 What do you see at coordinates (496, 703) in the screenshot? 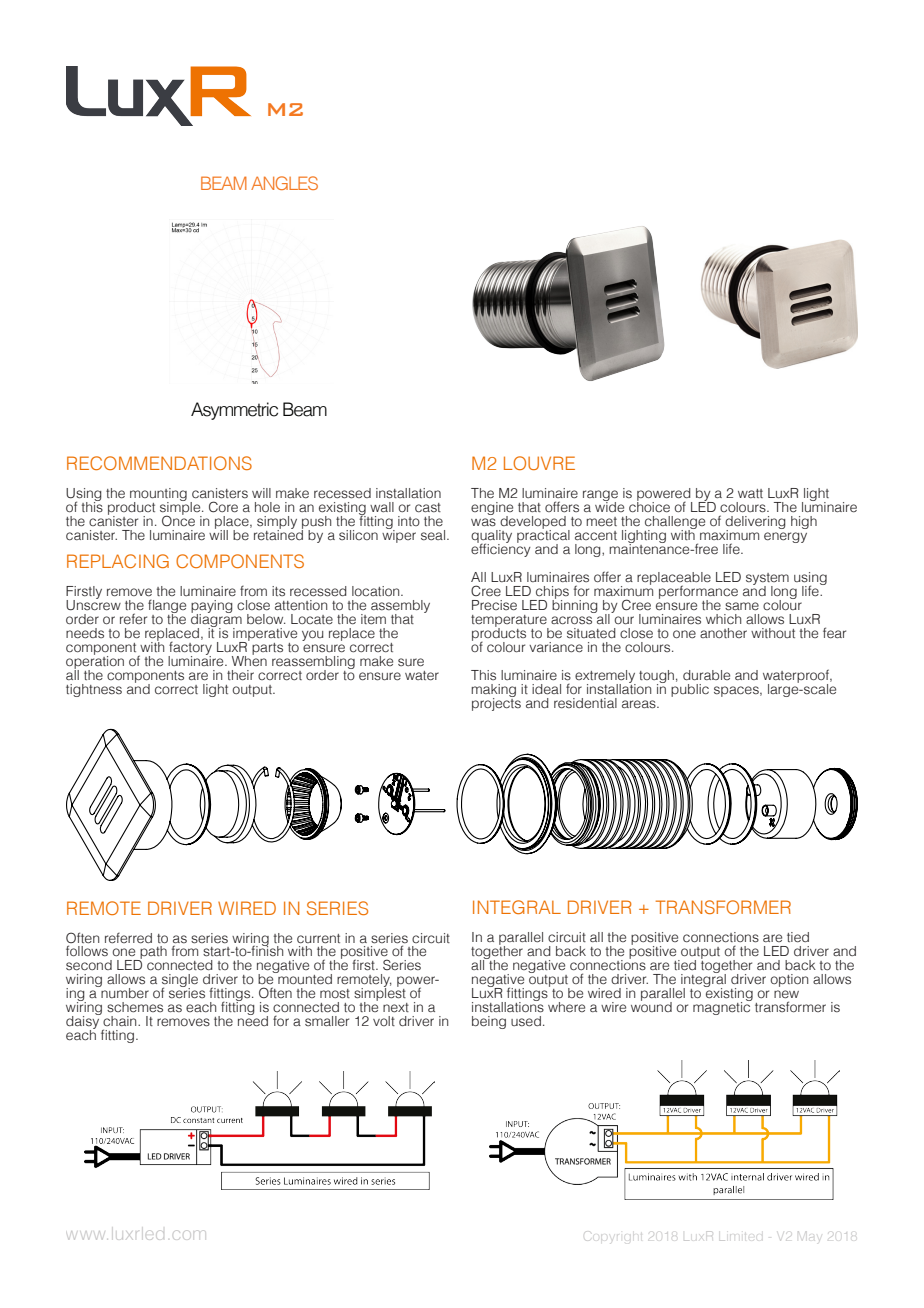
I see `projects` at bounding box center [496, 703].
